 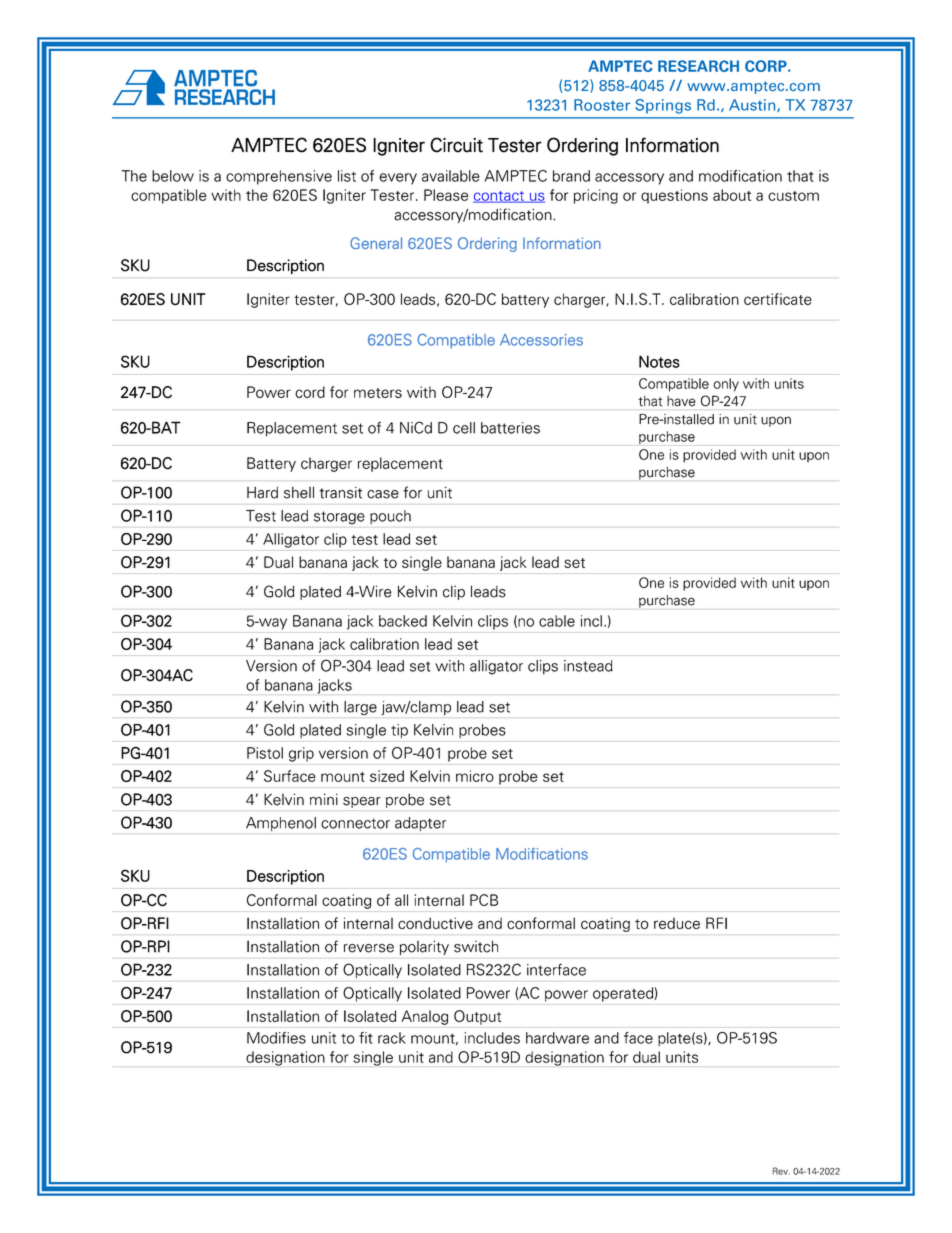 What do you see at coordinates (477, 1017) in the document?
I see `Output` at bounding box center [477, 1017].
